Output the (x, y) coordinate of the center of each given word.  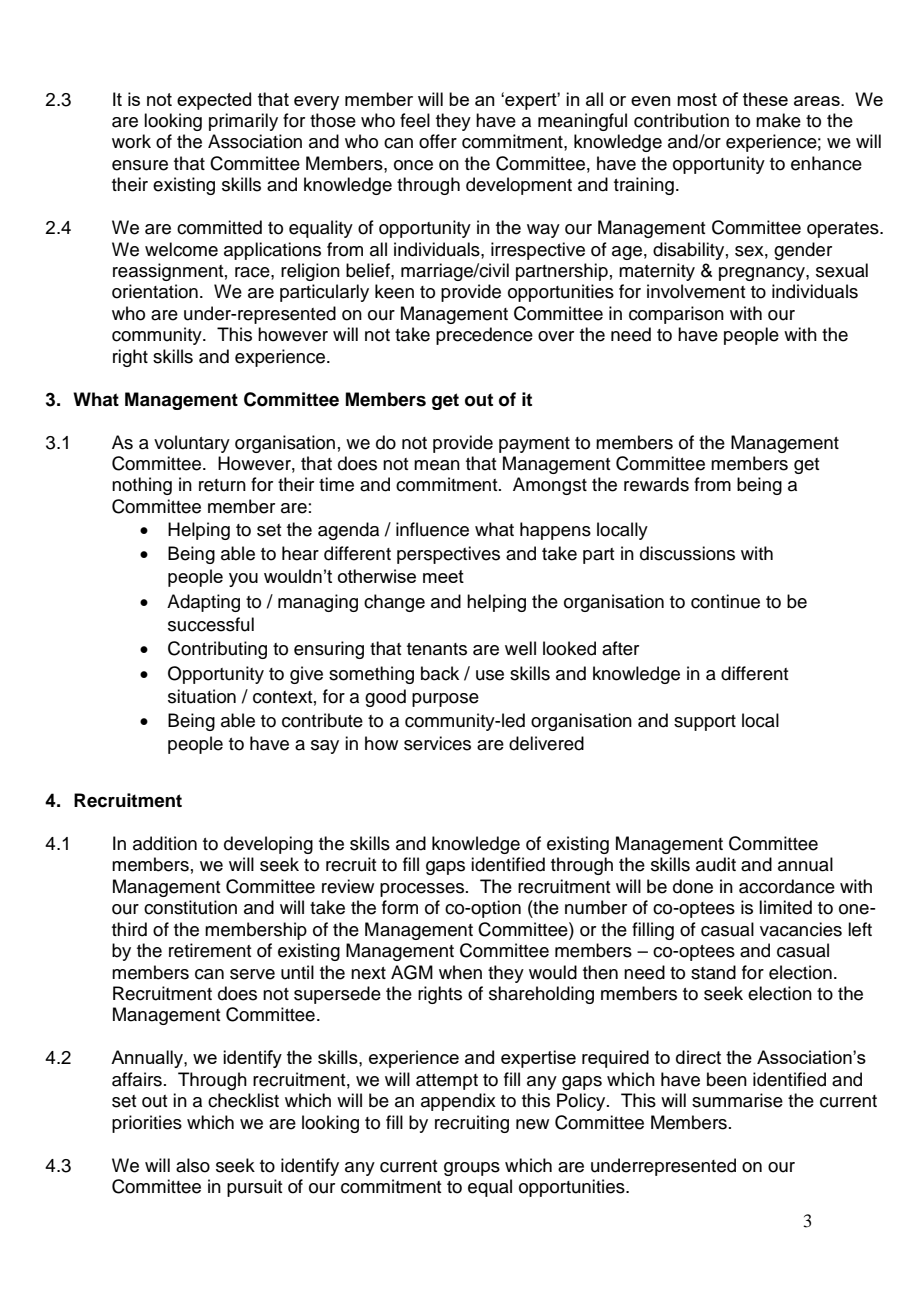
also (193, 1165)
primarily (243, 122)
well (520, 648)
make (778, 120)
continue (725, 601)
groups (472, 1169)
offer (438, 141)
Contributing (217, 650)
